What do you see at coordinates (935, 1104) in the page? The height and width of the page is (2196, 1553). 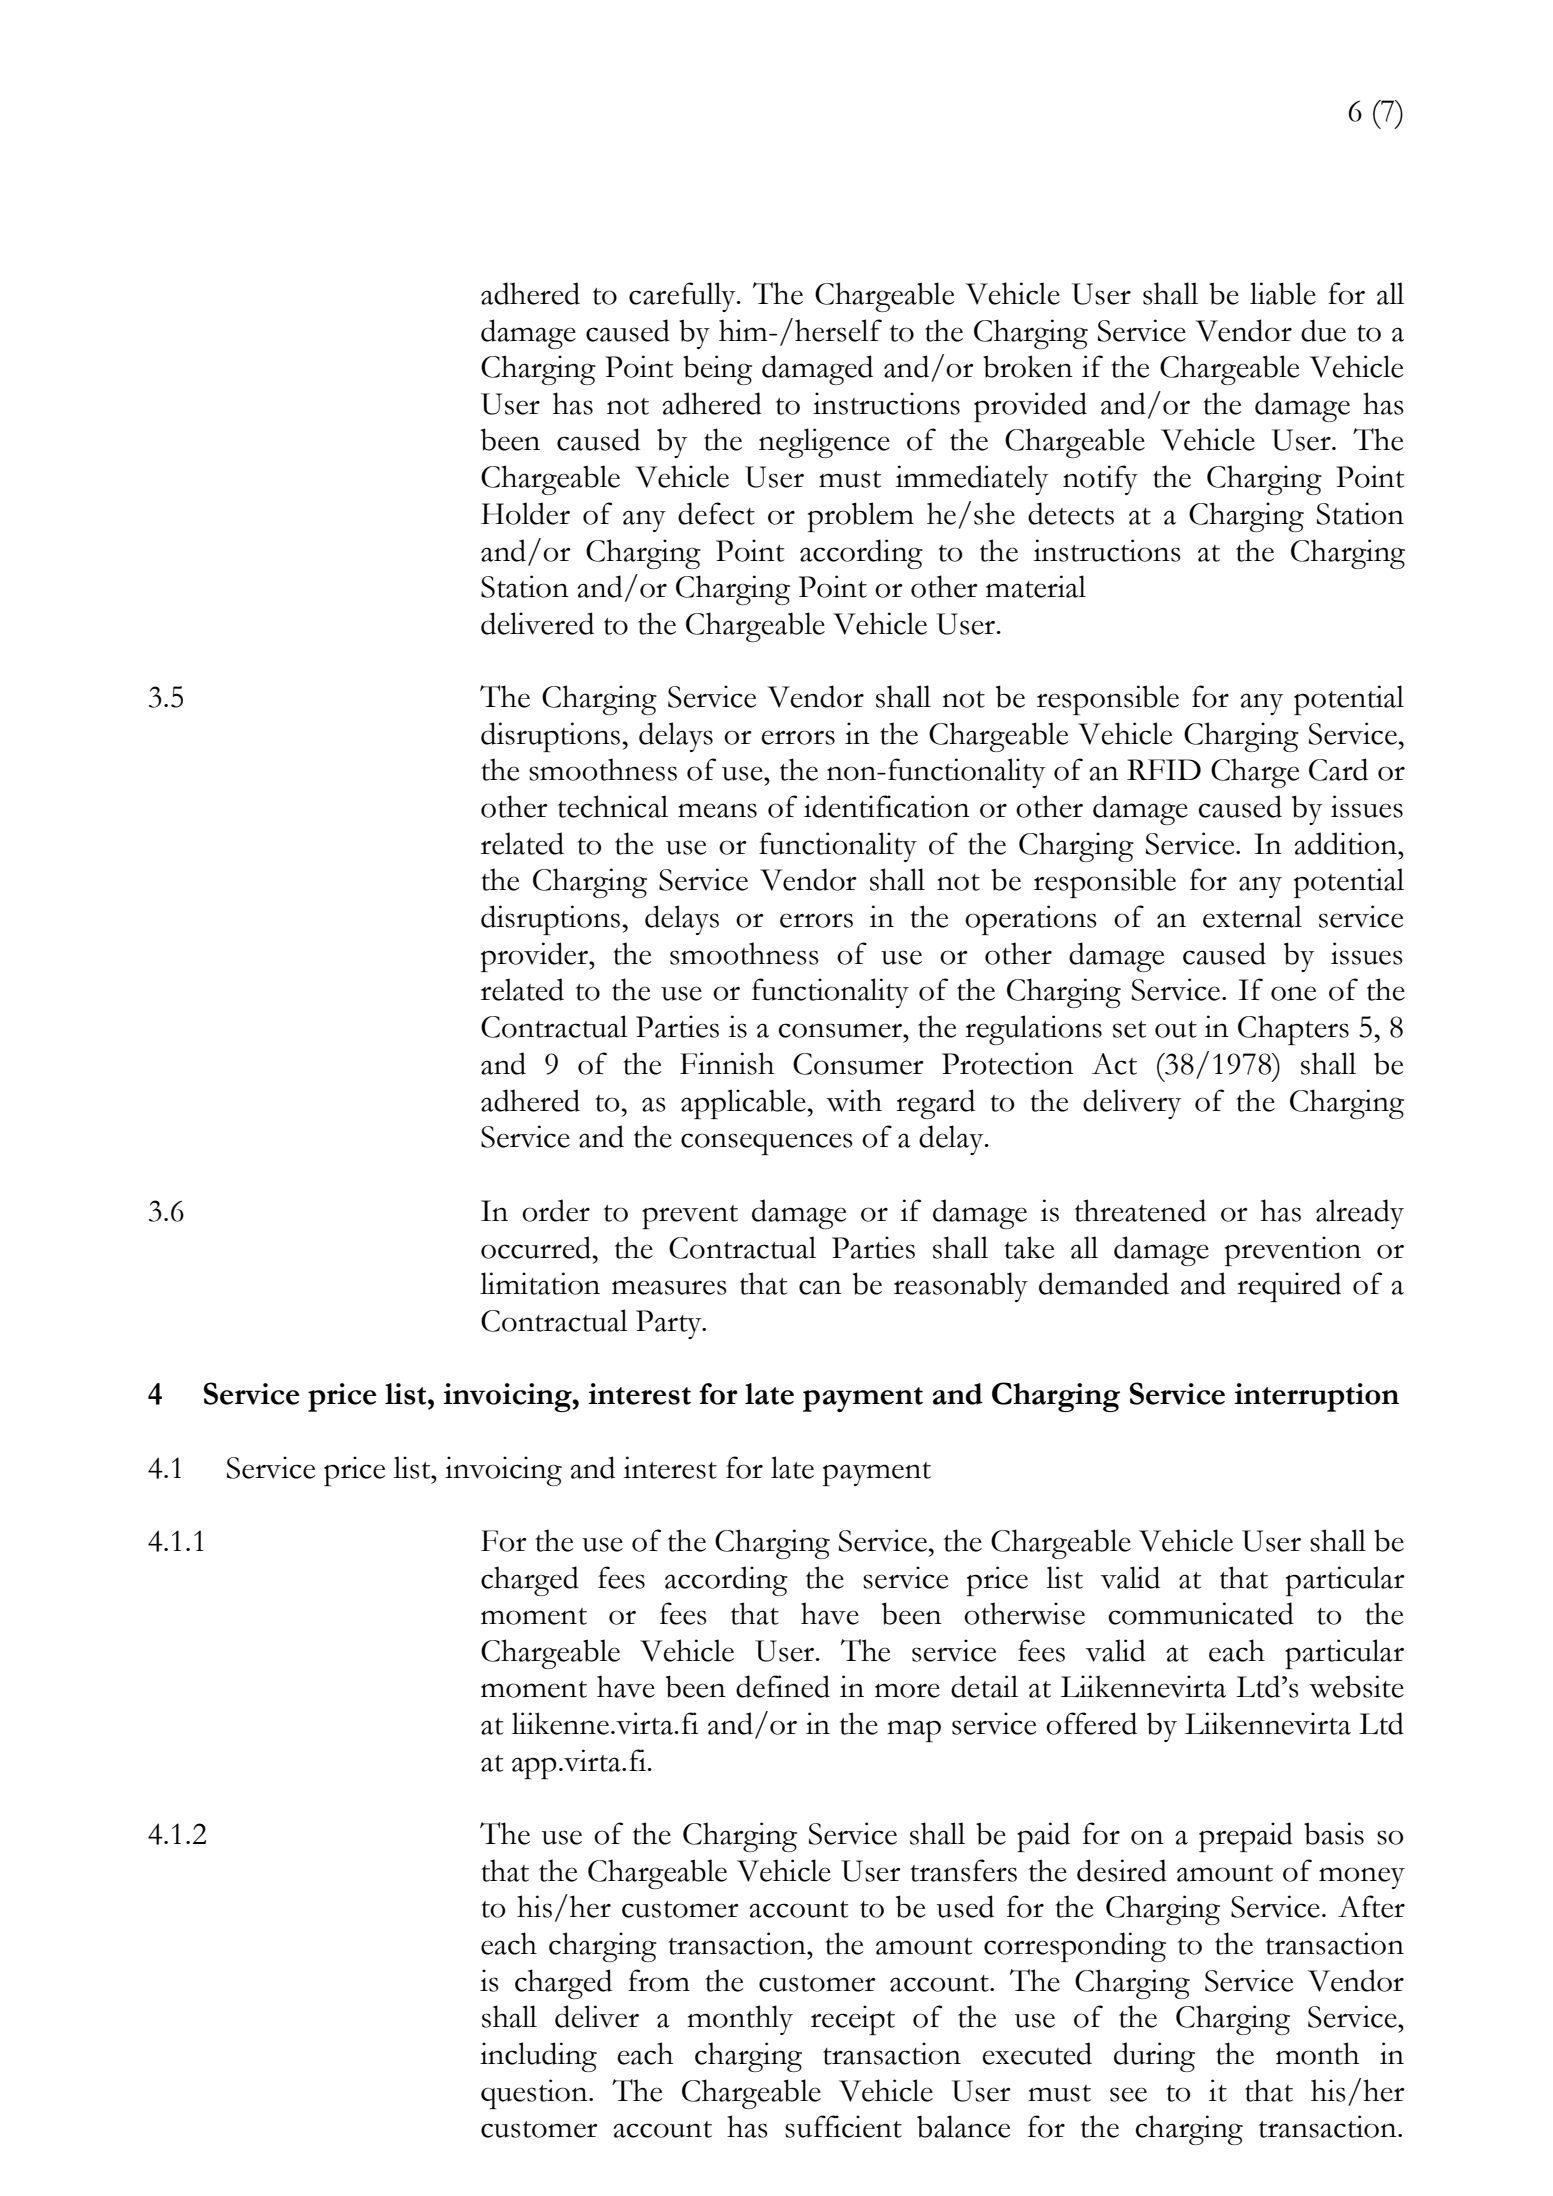 I see `regard` at bounding box center [935, 1104].
